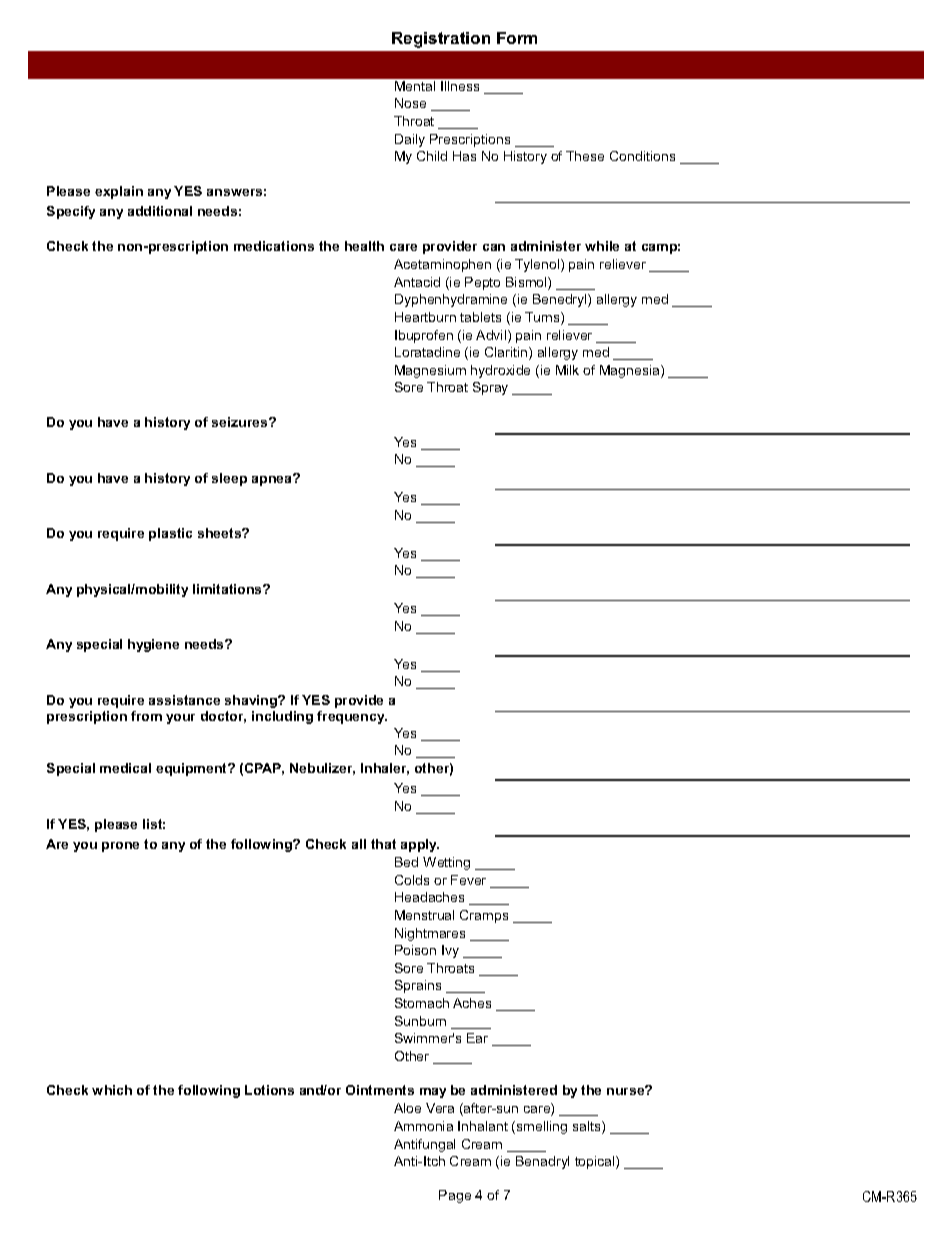 This page has width=952, height=1233. Describe the element at coordinates (352, 717) in the page. I see `frequency` at that location.
